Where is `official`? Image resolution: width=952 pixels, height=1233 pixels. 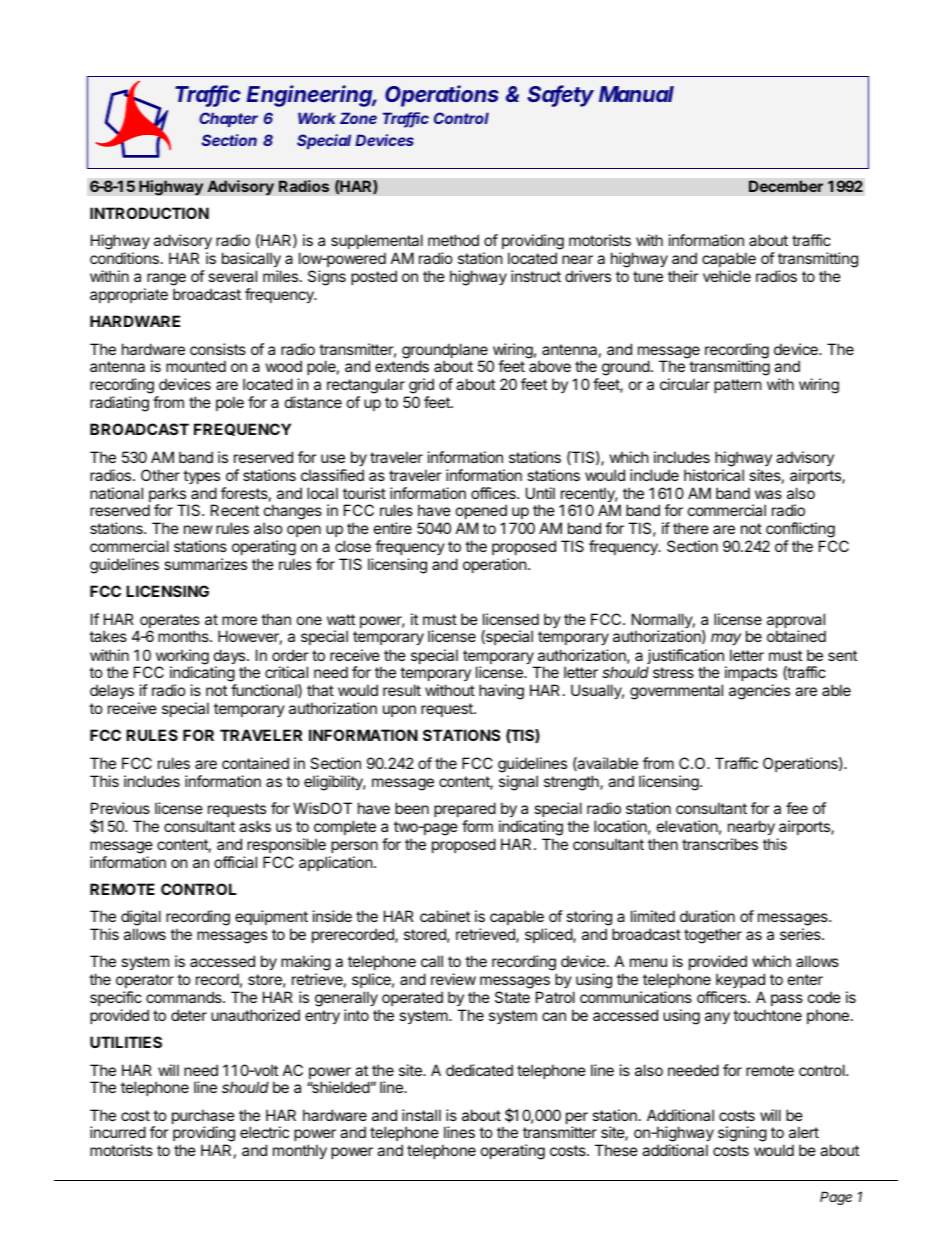
official is located at coordinates (235, 862).
